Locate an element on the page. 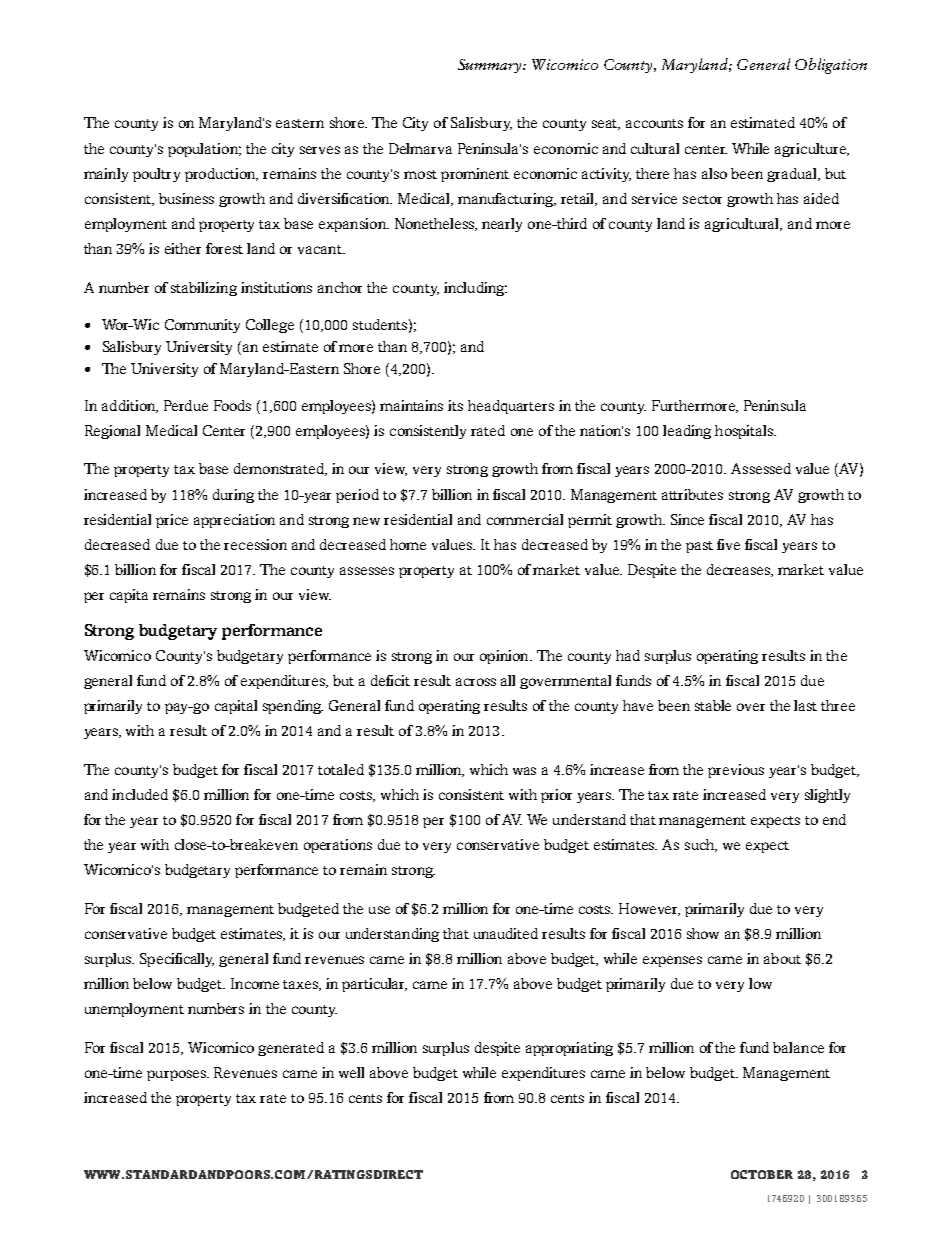 The image size is (952, 1233). agriculture is located at coordinates (811, 150).
